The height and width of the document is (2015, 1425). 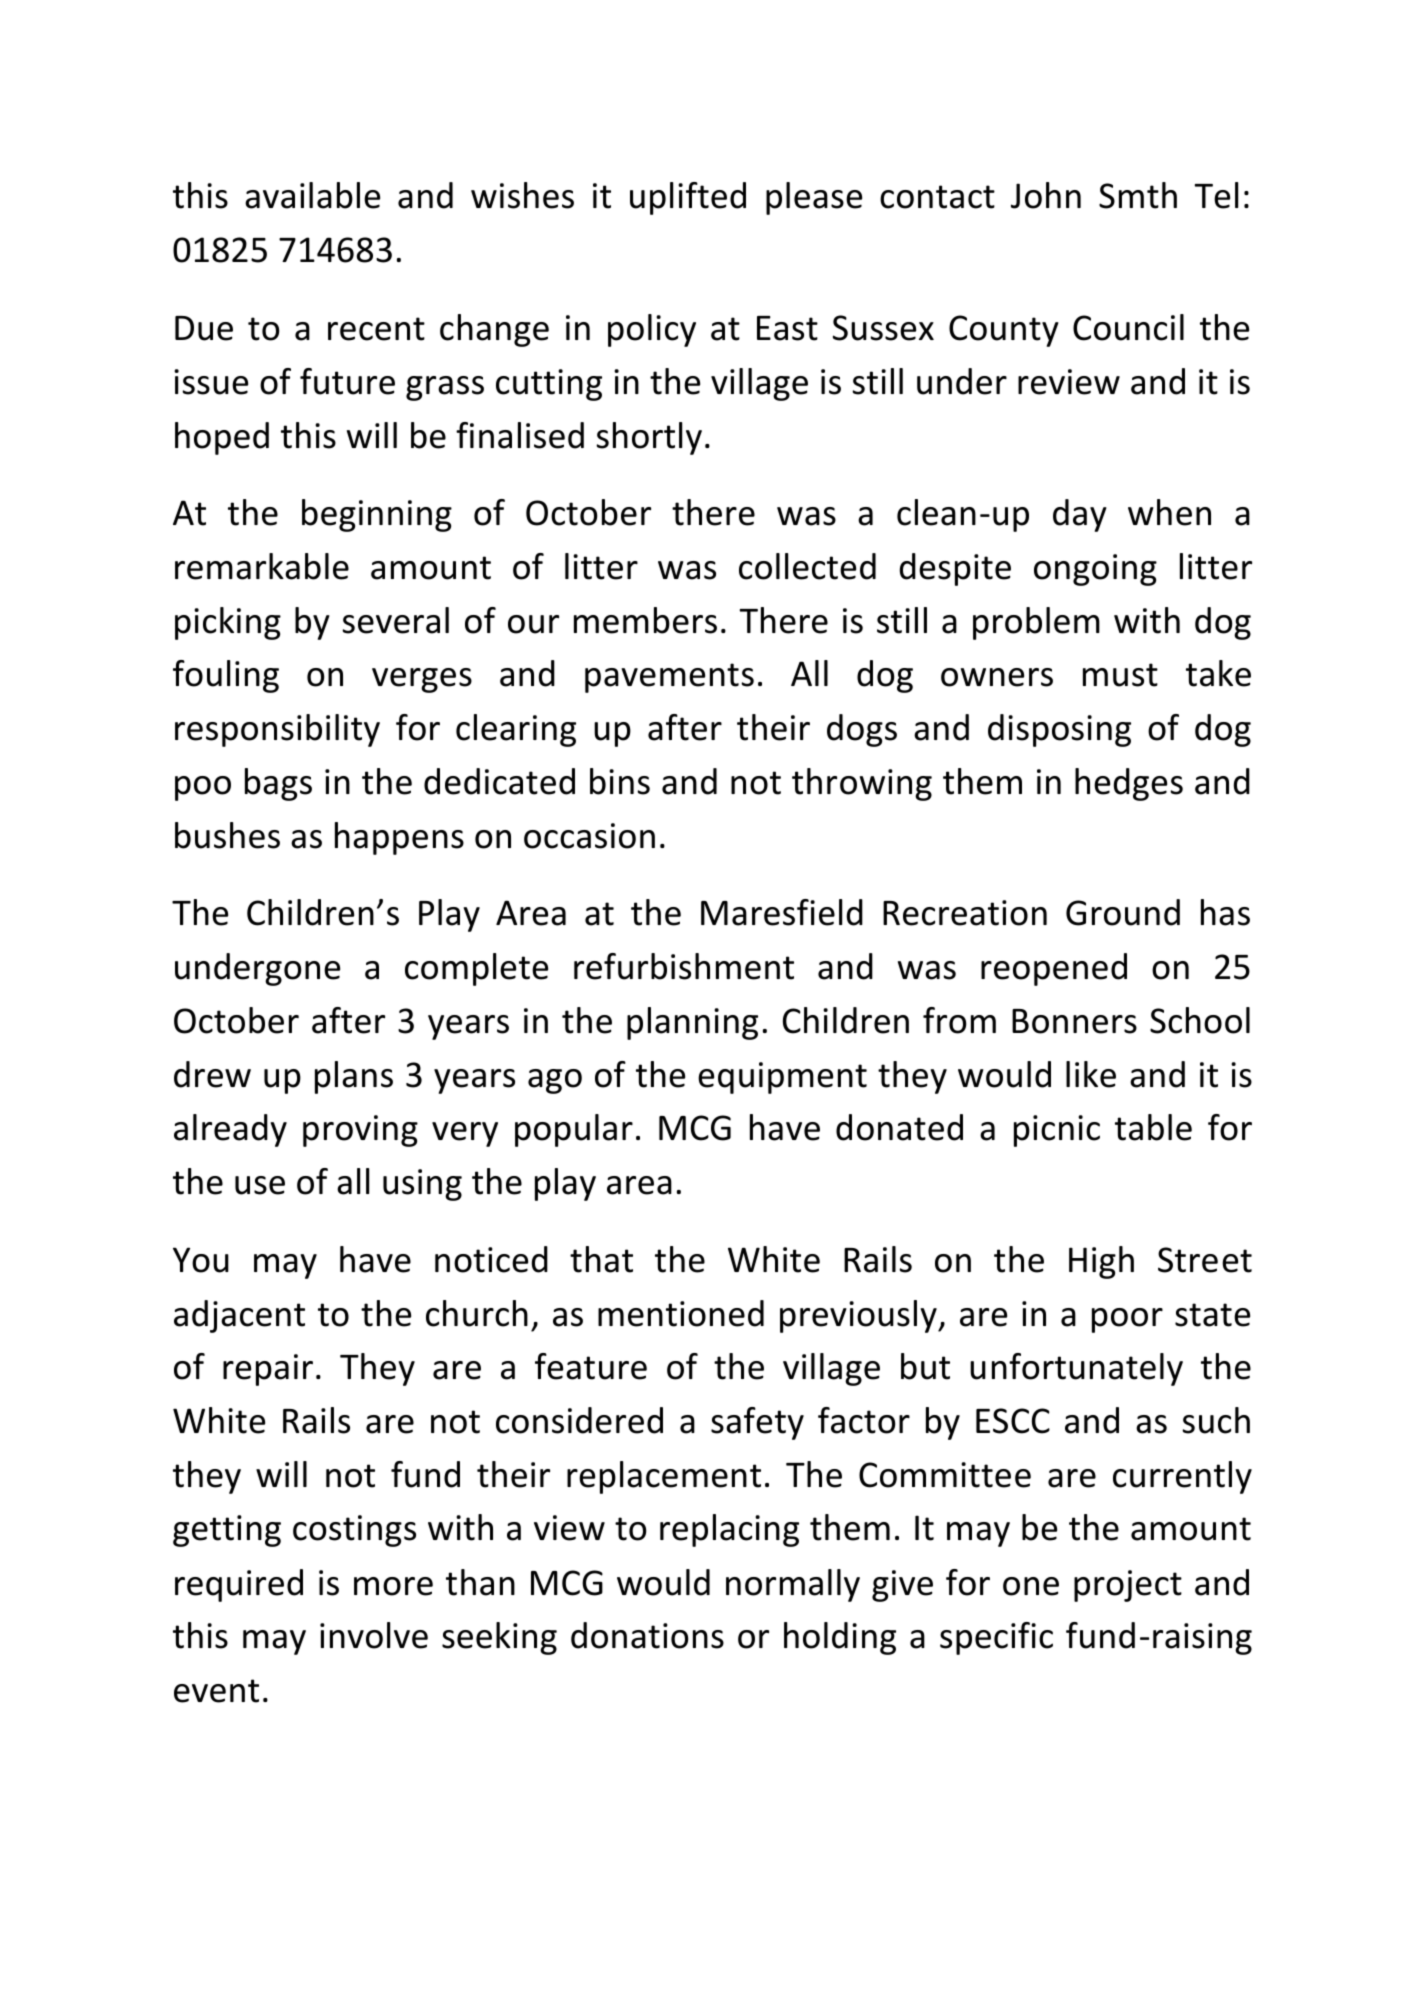 What do you see at coordinates (1128, 1586) in the document?
I see `project` at bounding box center [1128, 1586].
